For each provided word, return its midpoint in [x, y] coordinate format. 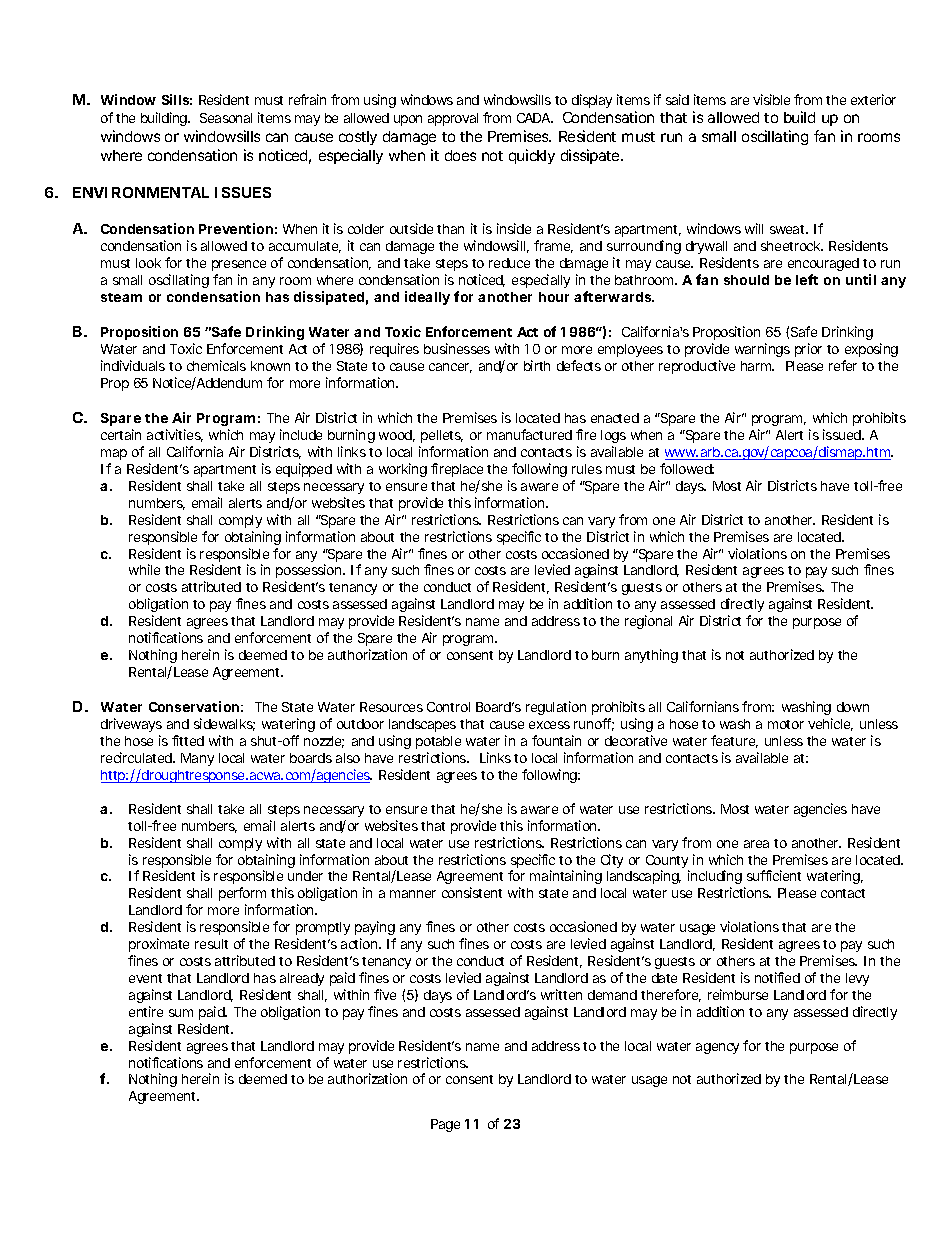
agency [717, 1048]
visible [771, 99]
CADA [534, 118]
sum [181, 1013]
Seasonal [226, 118]
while [144, 569]
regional [648, 622]
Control [448, 707]
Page [445, 1125]
